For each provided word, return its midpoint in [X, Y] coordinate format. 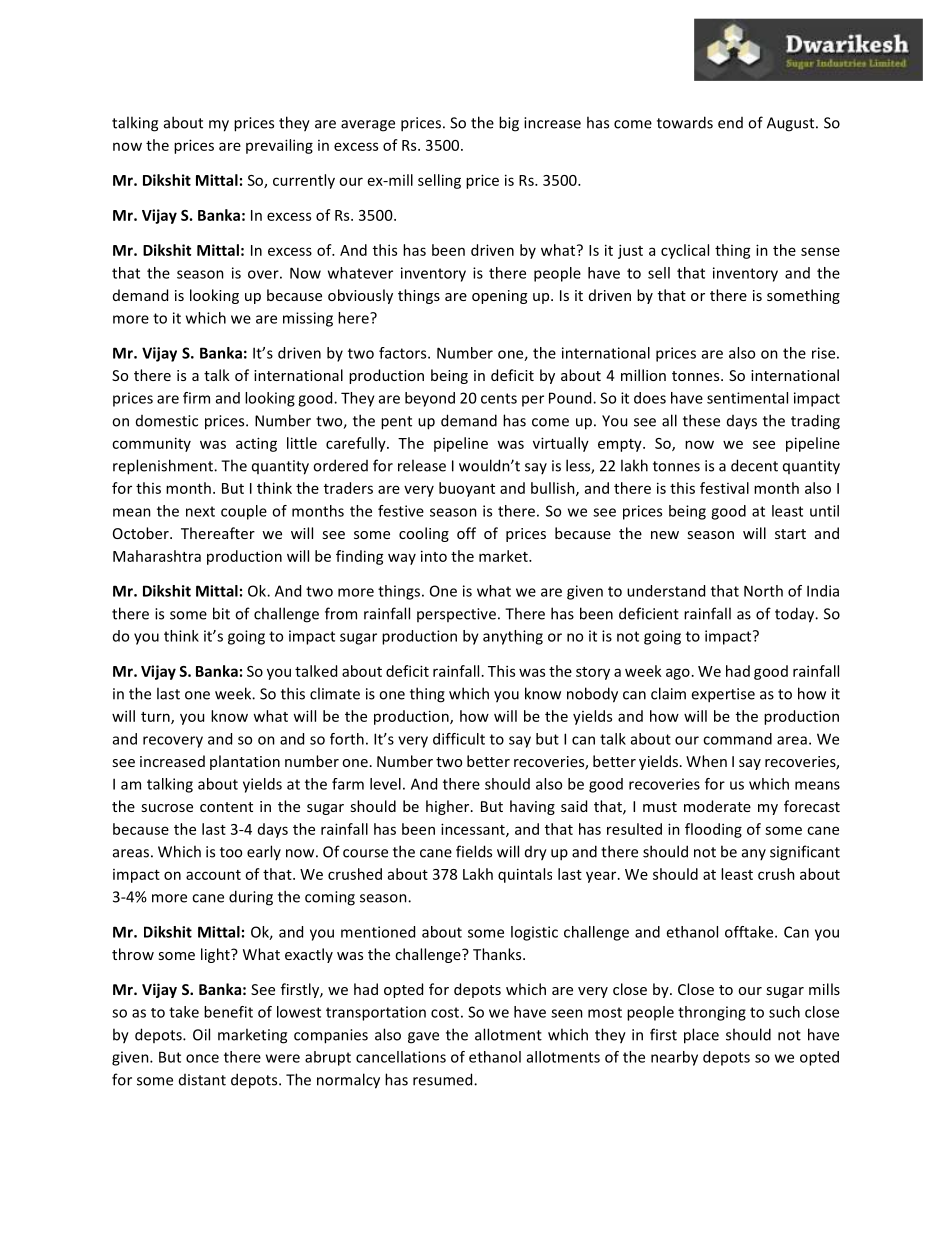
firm [196, 398]
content [226, 807]
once [202, 1058]
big [509, 124]
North [763, 591]
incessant [474, 830]
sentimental [747, 398]
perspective [456, 615]
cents [499, 398]
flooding [713, 830]
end [730, 123]
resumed [444, 1079]
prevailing [279, 146]
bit [221, 613]
